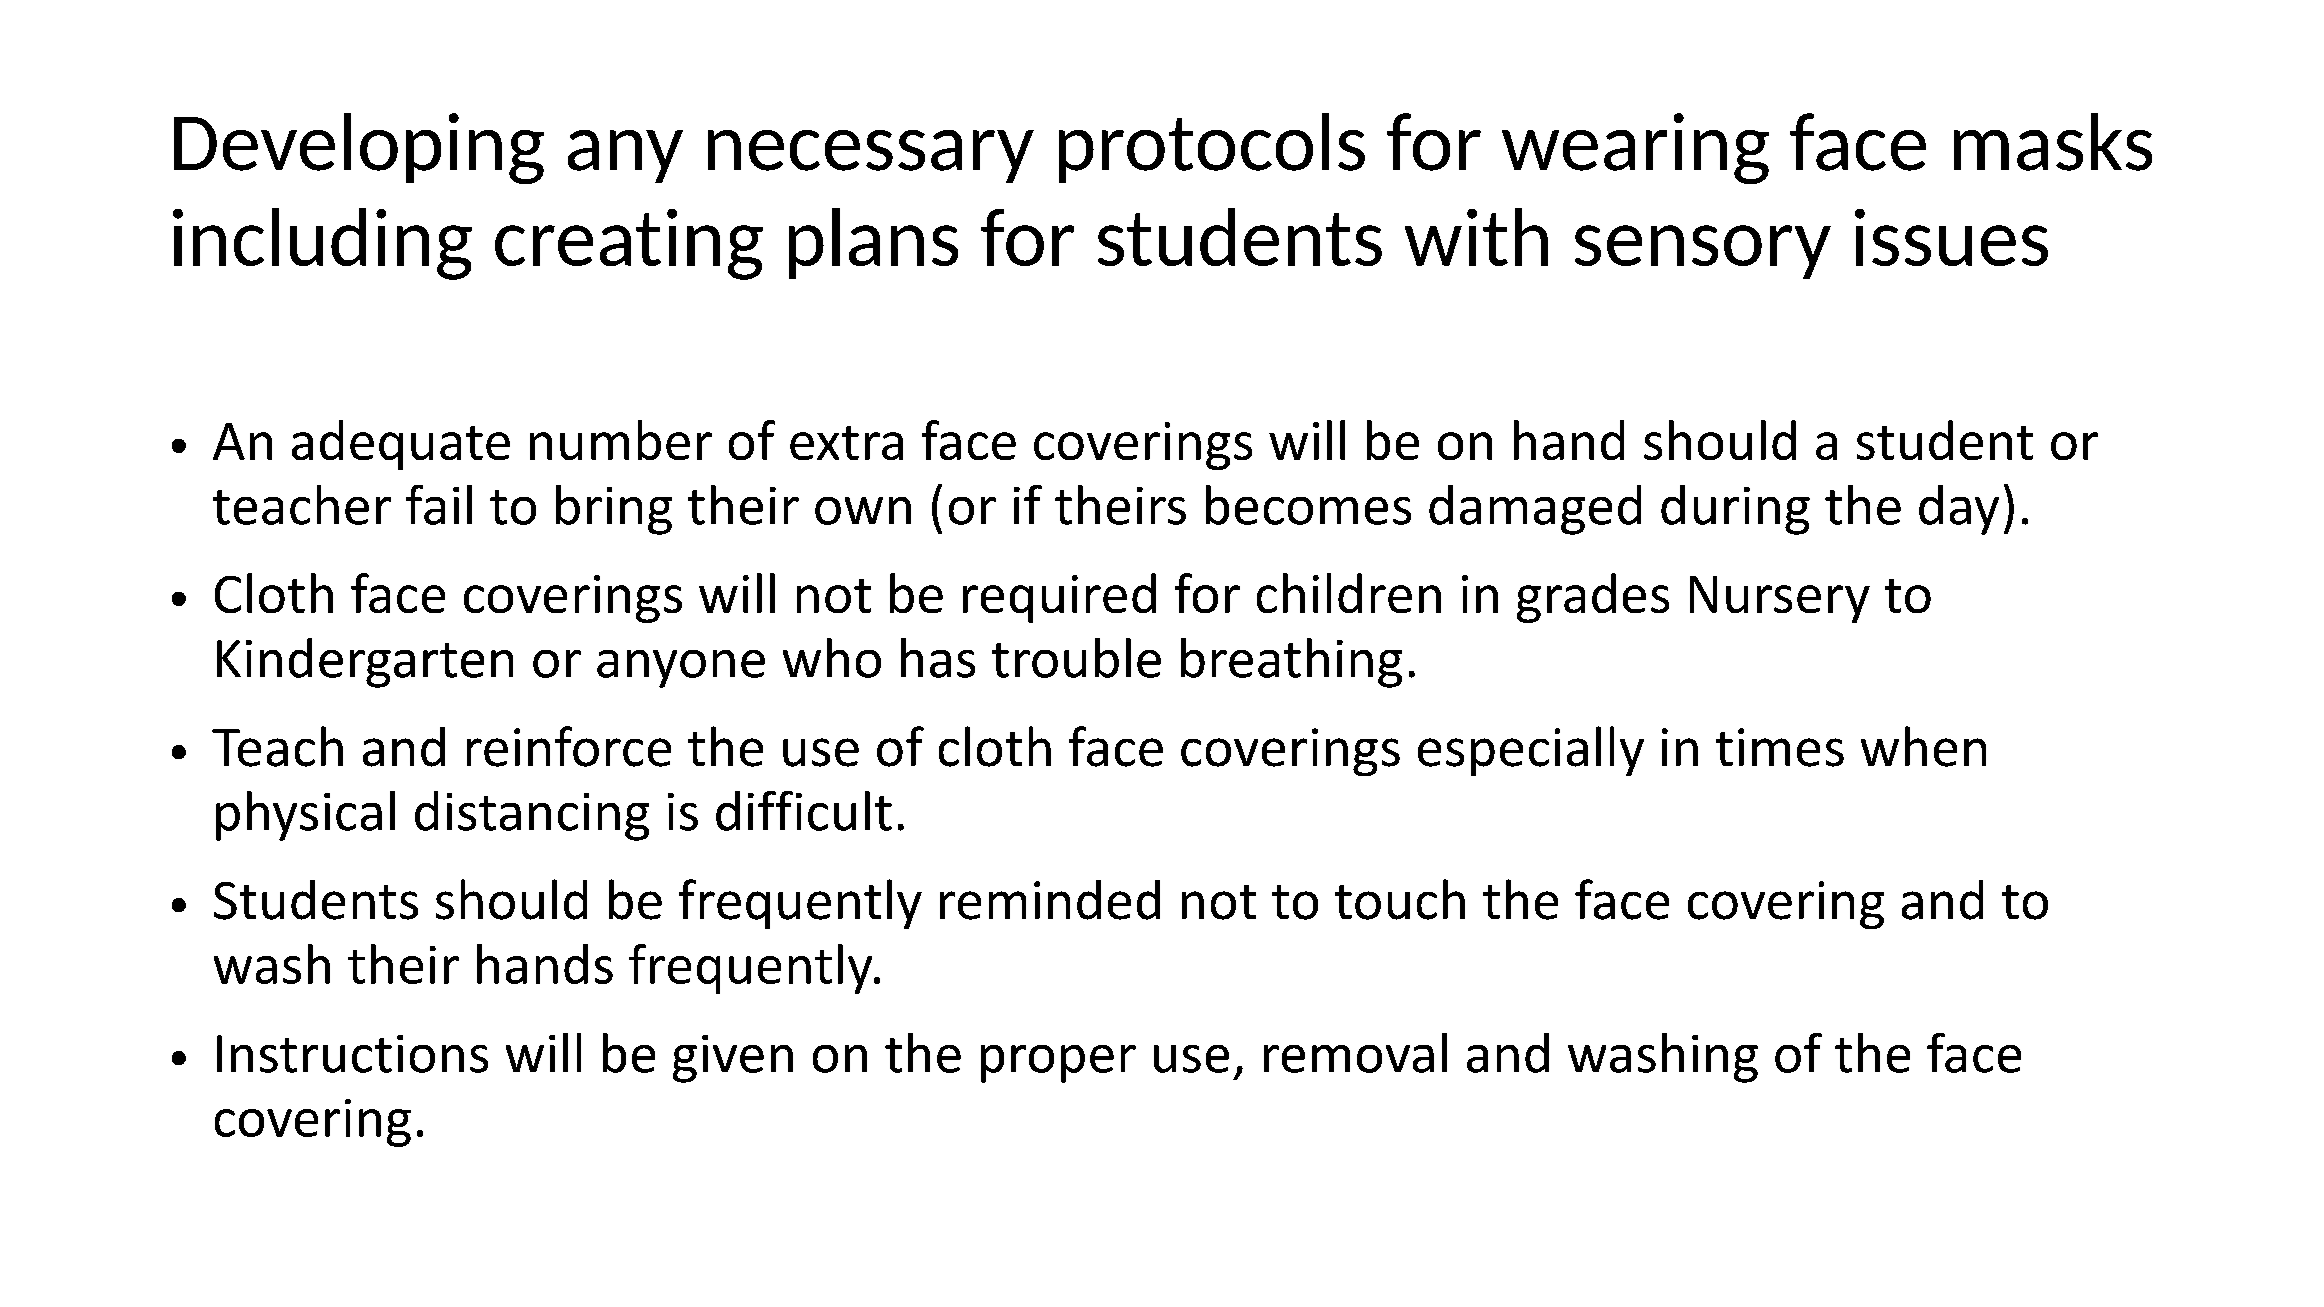 The width and height of the screenshot is (2324, 1307). I want to click on required, so click(1059, 598).
